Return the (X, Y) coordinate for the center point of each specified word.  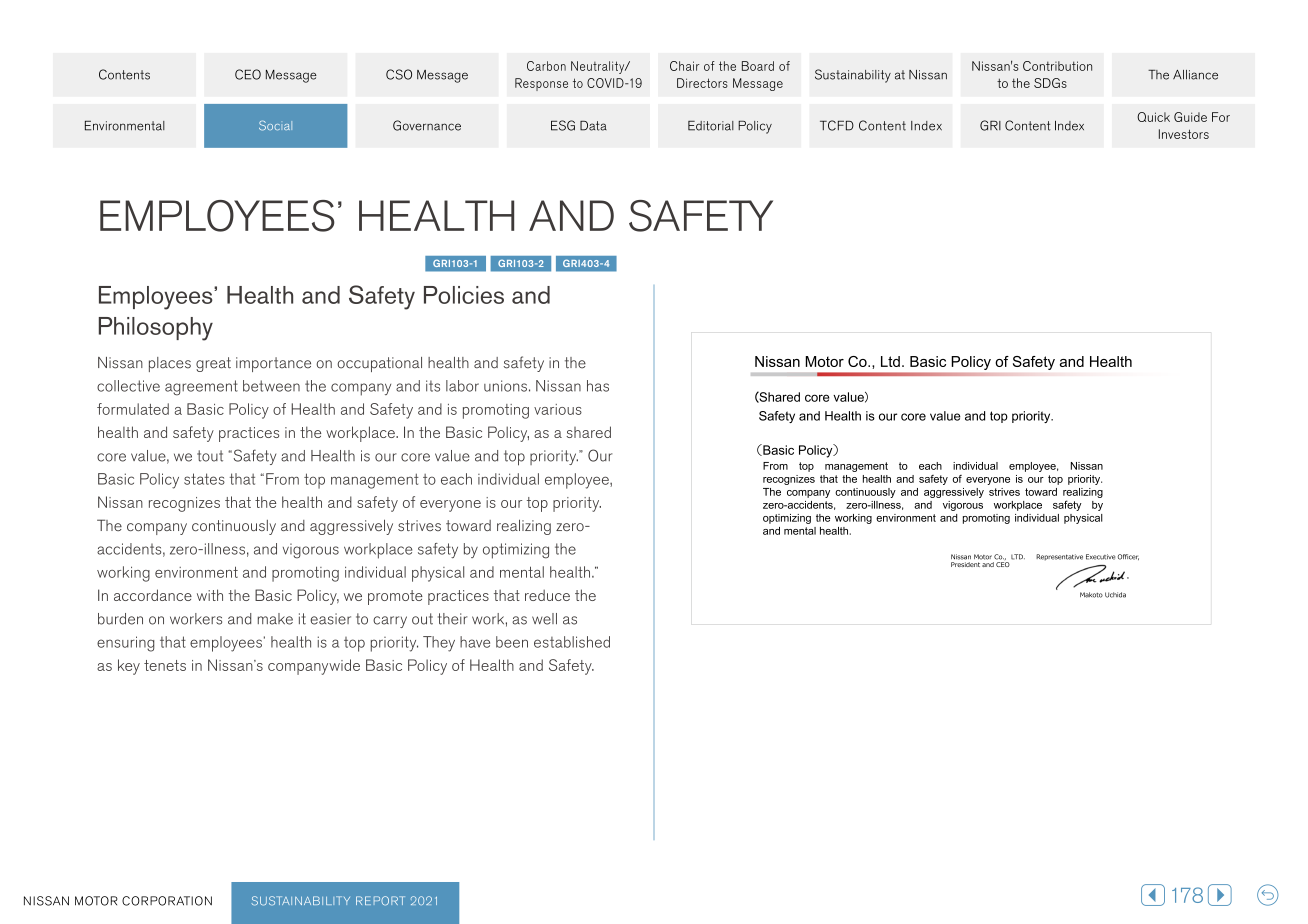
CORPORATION (167, 901)
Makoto (1091, 595)
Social (275, 126)
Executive (1100, 557)
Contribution (1057, 66)
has (598, 386)
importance (273, 364)
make (275, 619)
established (572, 642)
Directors (702, 83)
